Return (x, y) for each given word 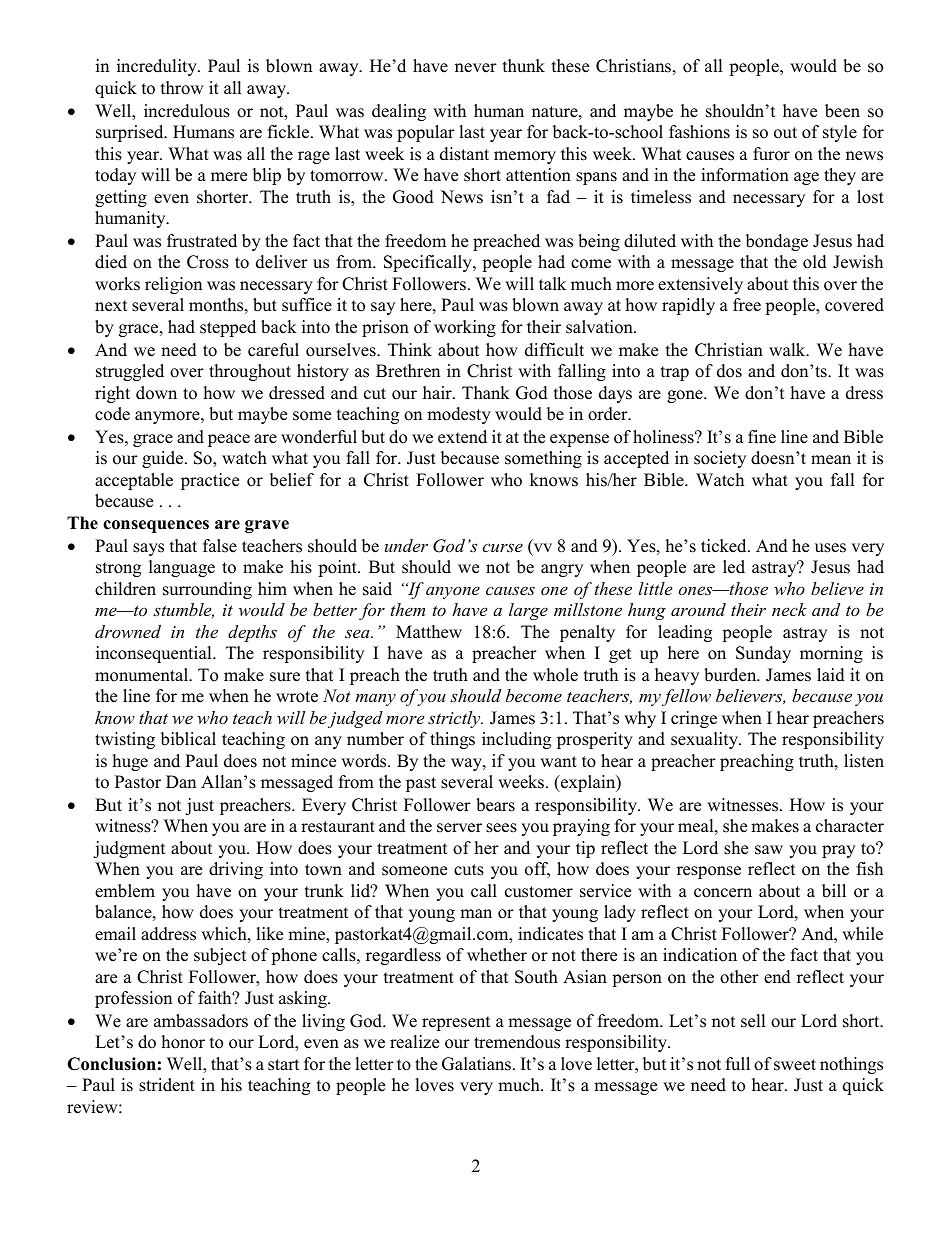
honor (183, 1042)
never (476, 68)
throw (182, 88)
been (842, 111)
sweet (795, 1065)
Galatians (478, 1064)
